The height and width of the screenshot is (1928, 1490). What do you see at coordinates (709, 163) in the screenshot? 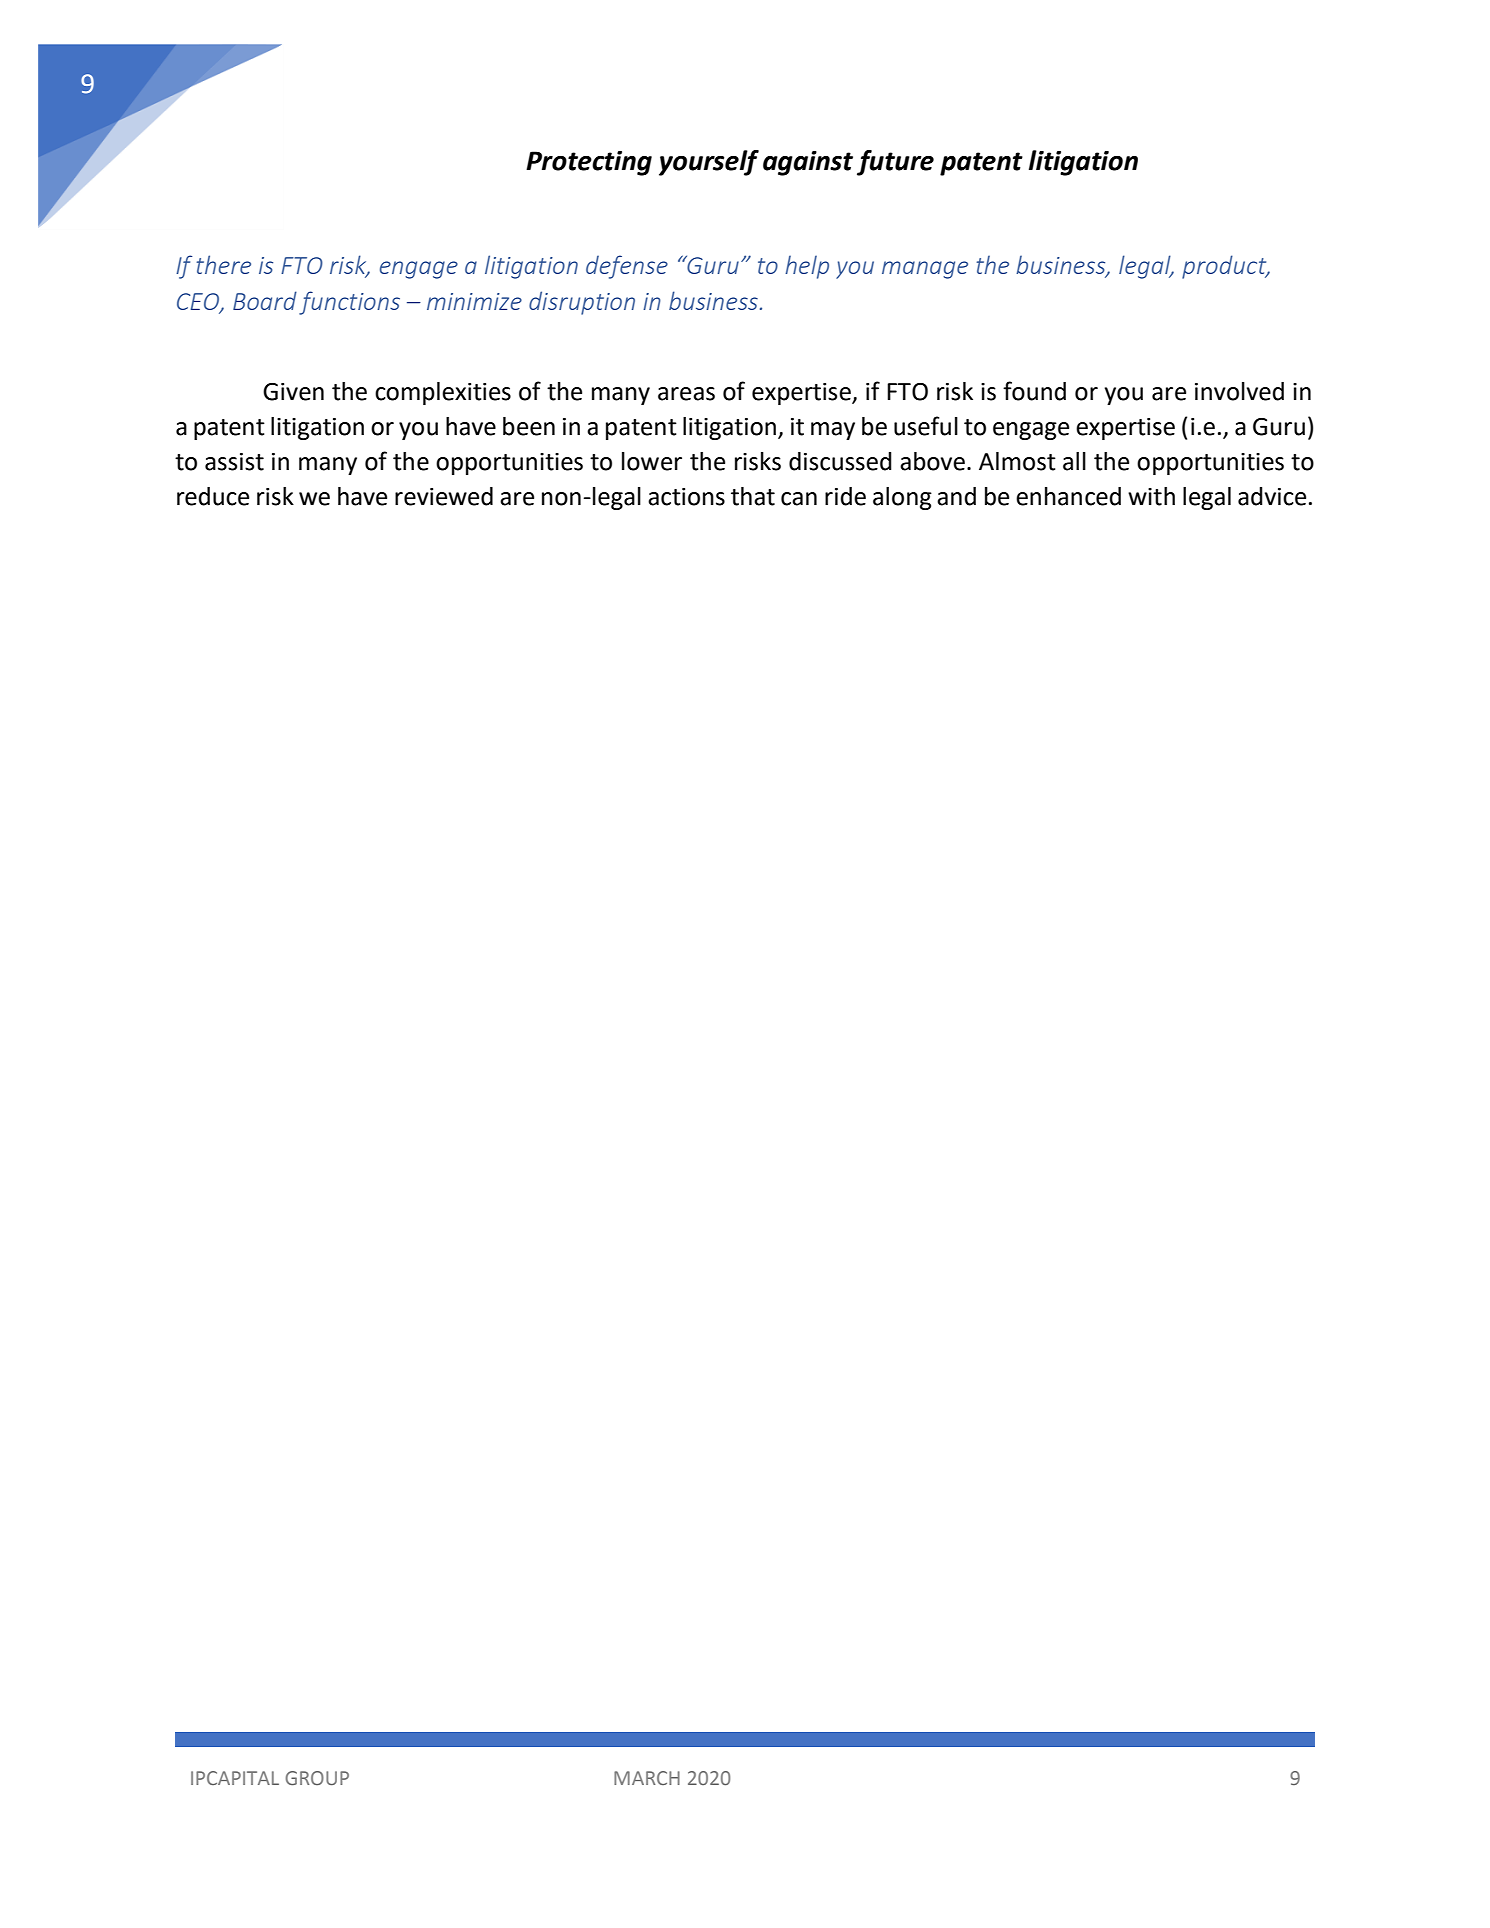
I see `yourself` at bounding box center [709, 163].
